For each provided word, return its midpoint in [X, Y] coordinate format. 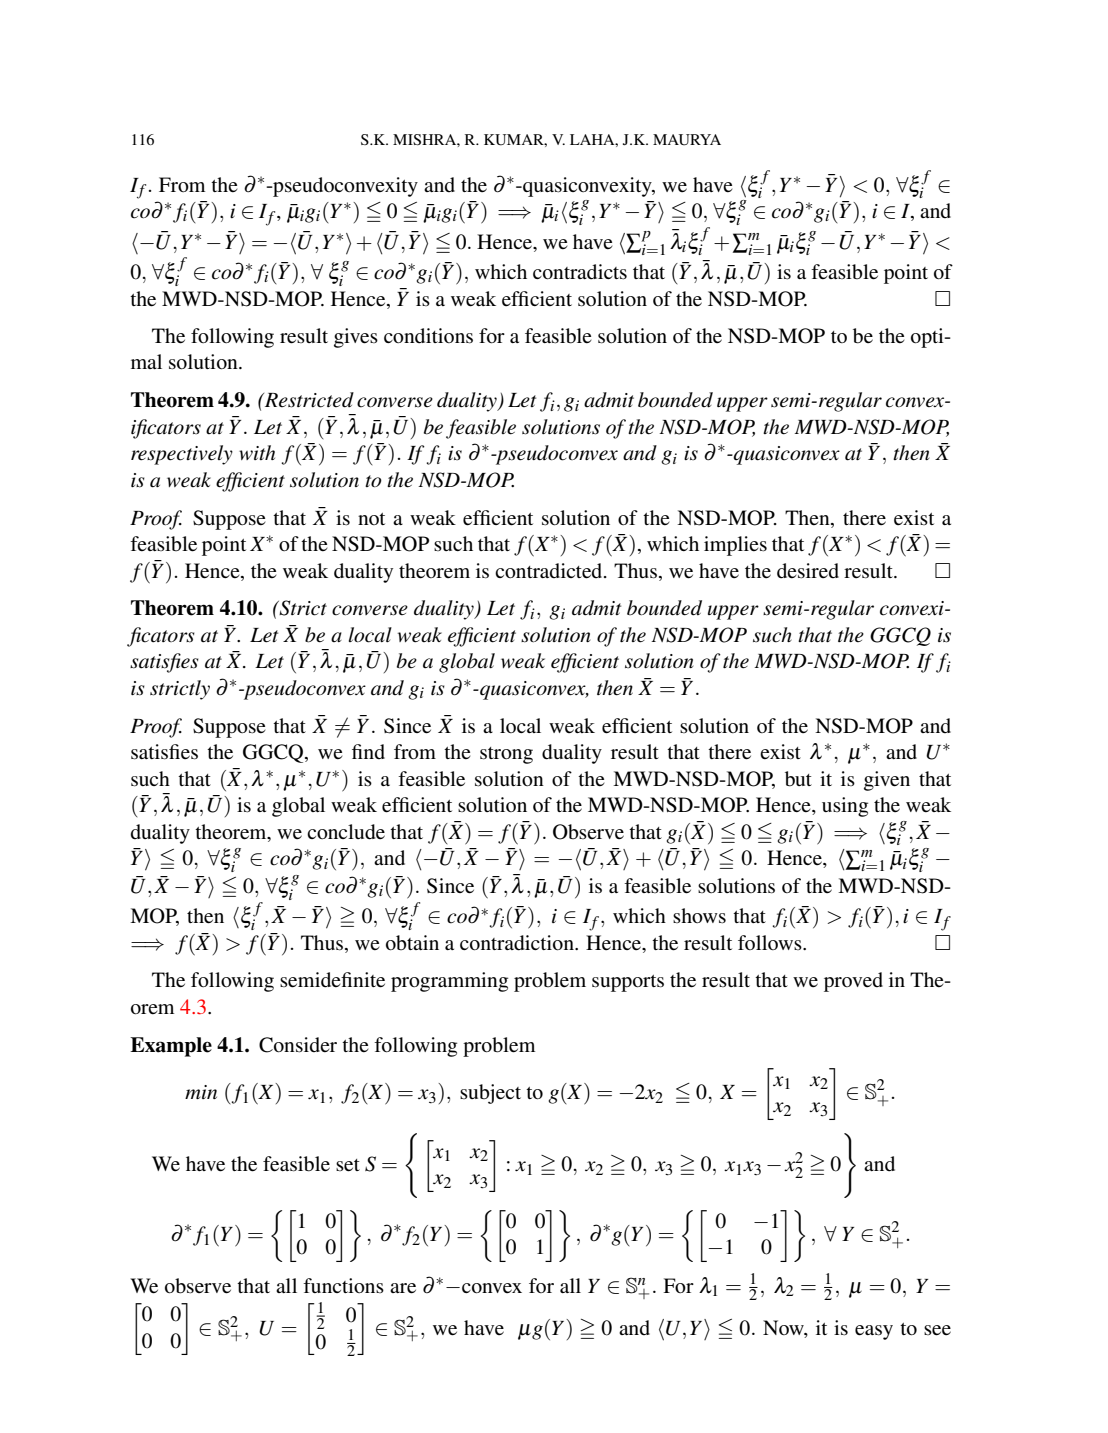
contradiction [518, 943]
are [403, 1288]
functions [343, 1285]
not [371, 519]
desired [808, 571]
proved [853, 982]
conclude [346, 832]
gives [356, 338]
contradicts [580, 272]
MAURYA [687, 140]
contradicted [550, 571]
